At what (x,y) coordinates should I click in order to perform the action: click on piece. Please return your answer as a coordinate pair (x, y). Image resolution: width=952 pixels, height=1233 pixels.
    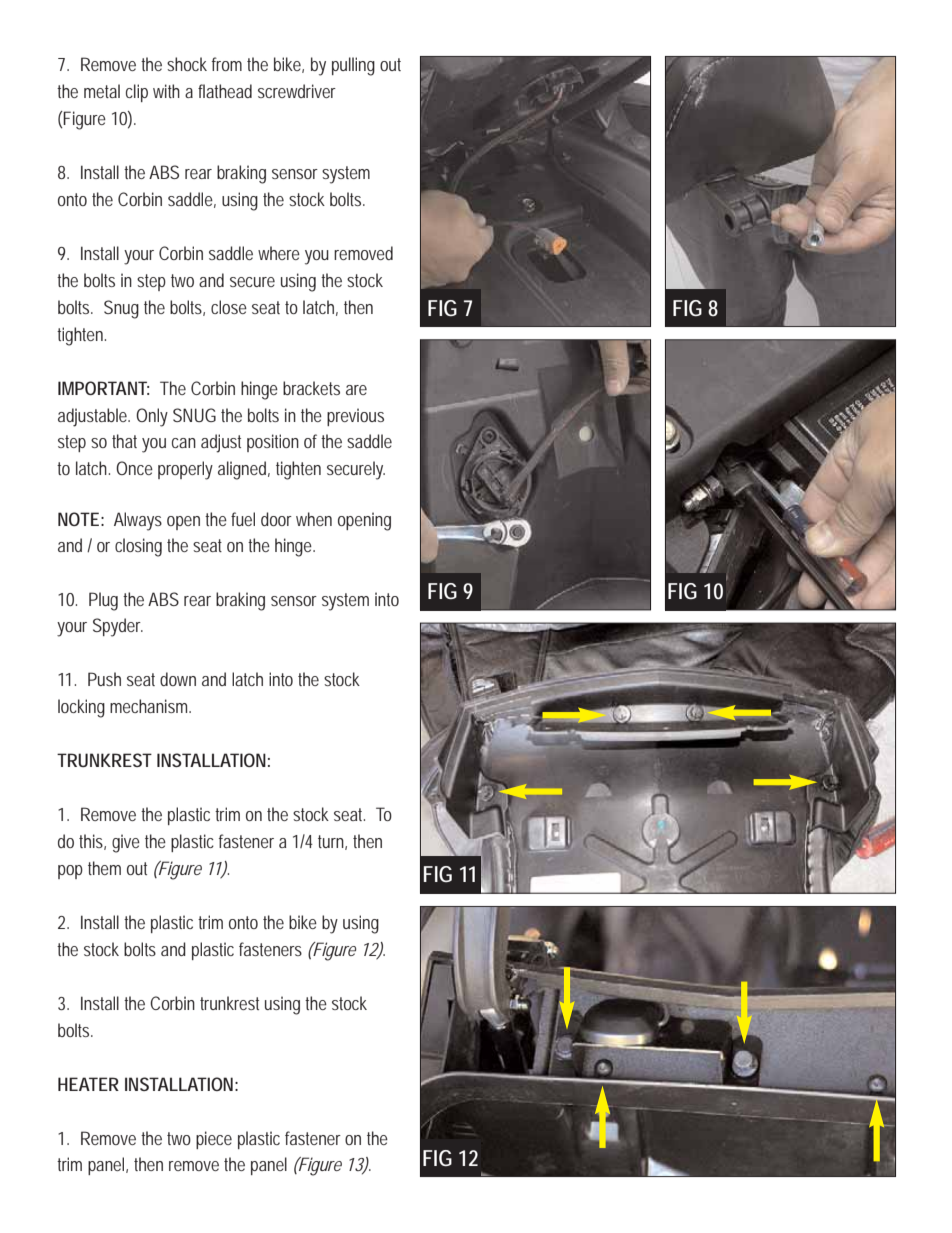
    Looking at the image, I should click on (214, 1140).
